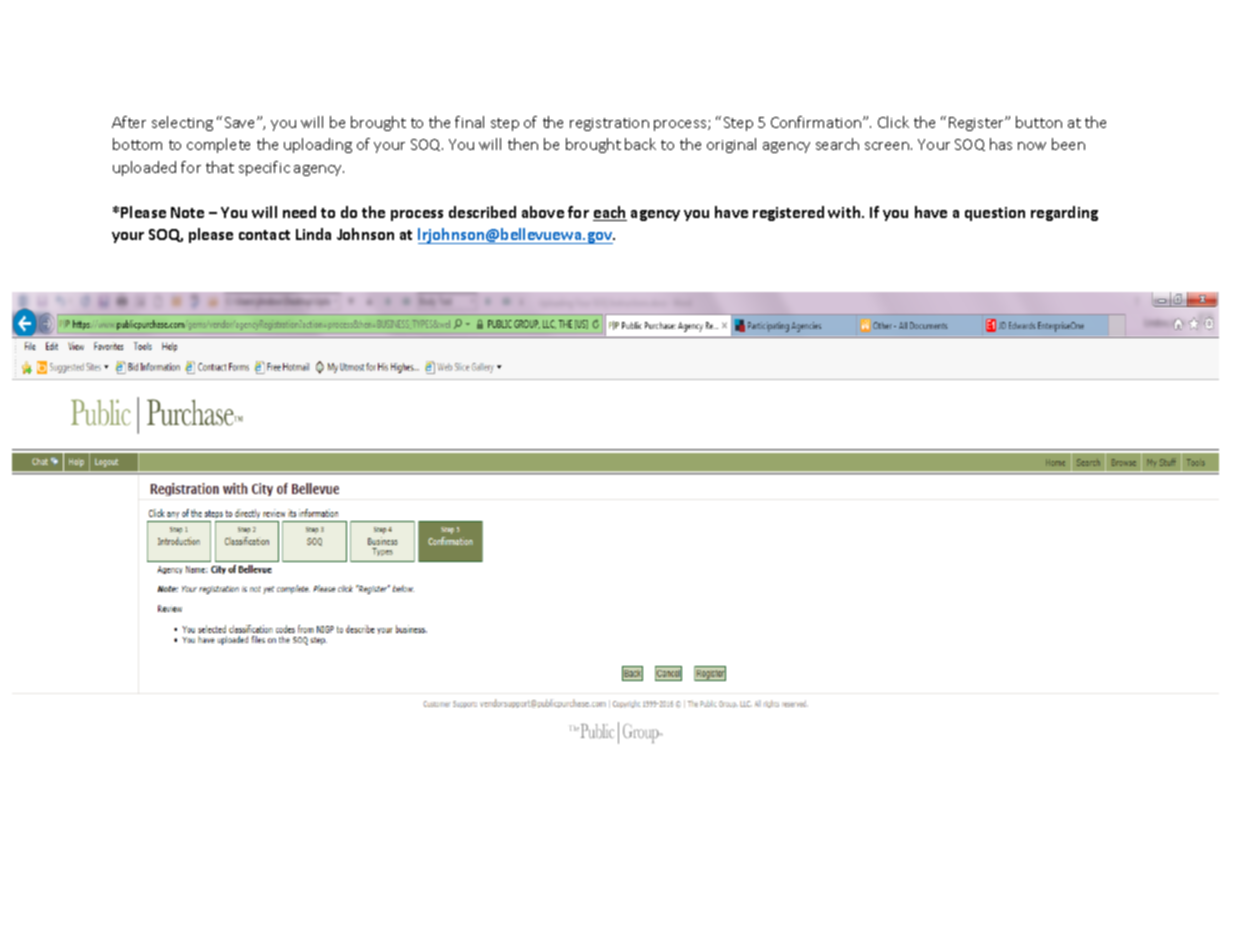 This screenshot has width=1233, height=952. Describe the element at coordinates (299, 212) in the screenshot. I see `need` at that location.
